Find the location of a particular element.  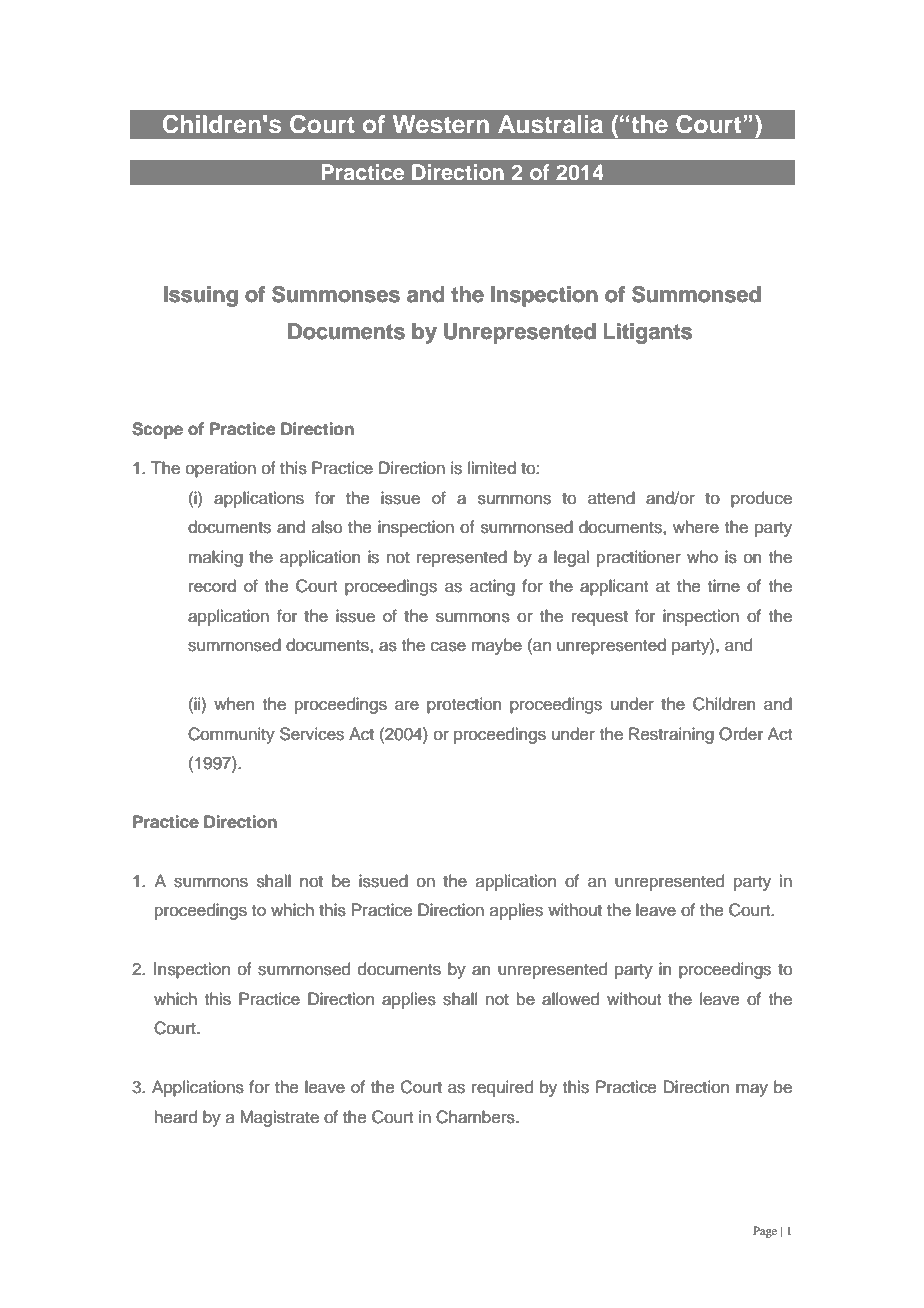

protection is located at coordinates (464, 705).
